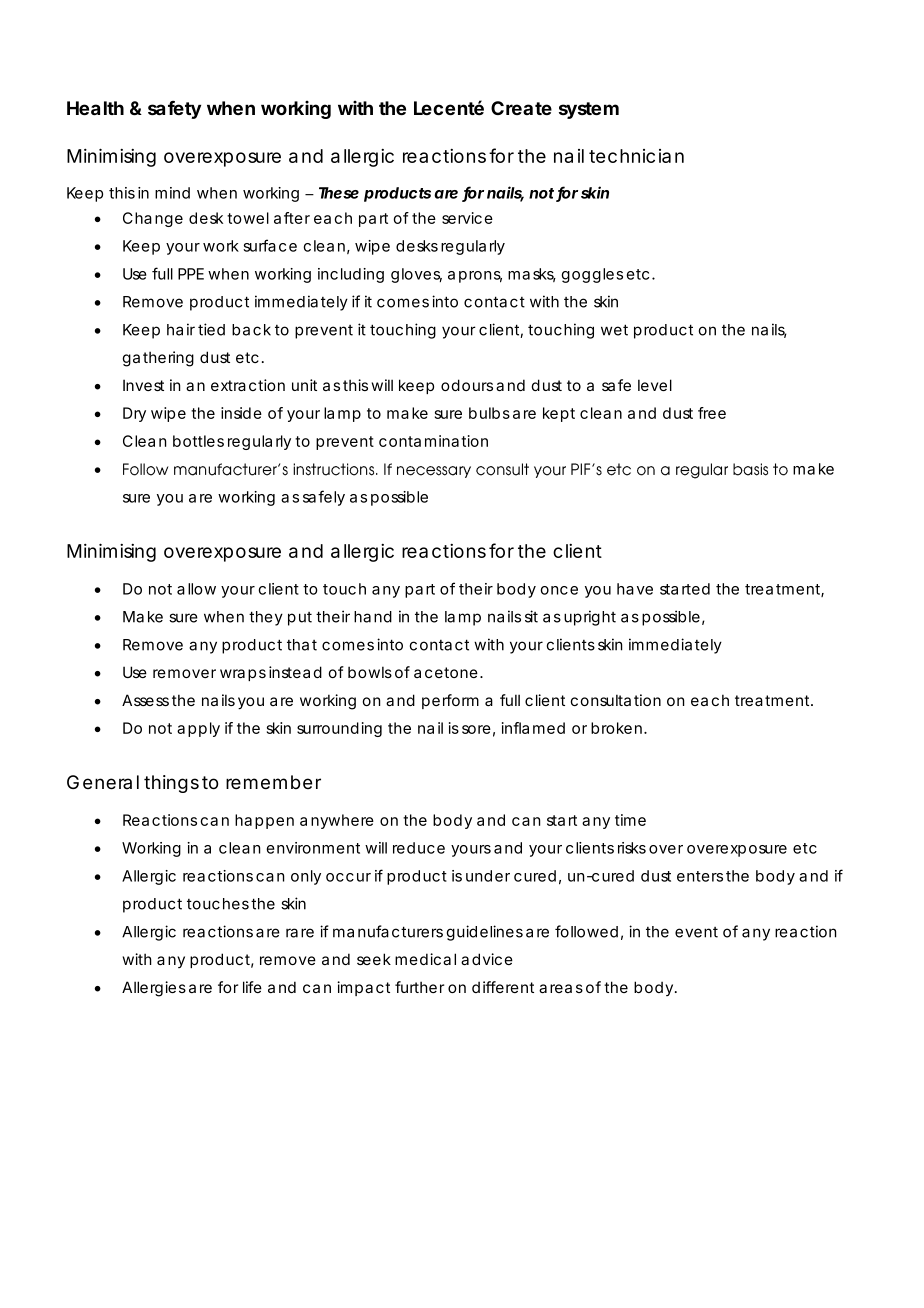 Image resolution: width=924 pixels, height=1308 pixels. Describe the element at coordinates (586, 931) in the screenshot. I see `followed` at that location.
